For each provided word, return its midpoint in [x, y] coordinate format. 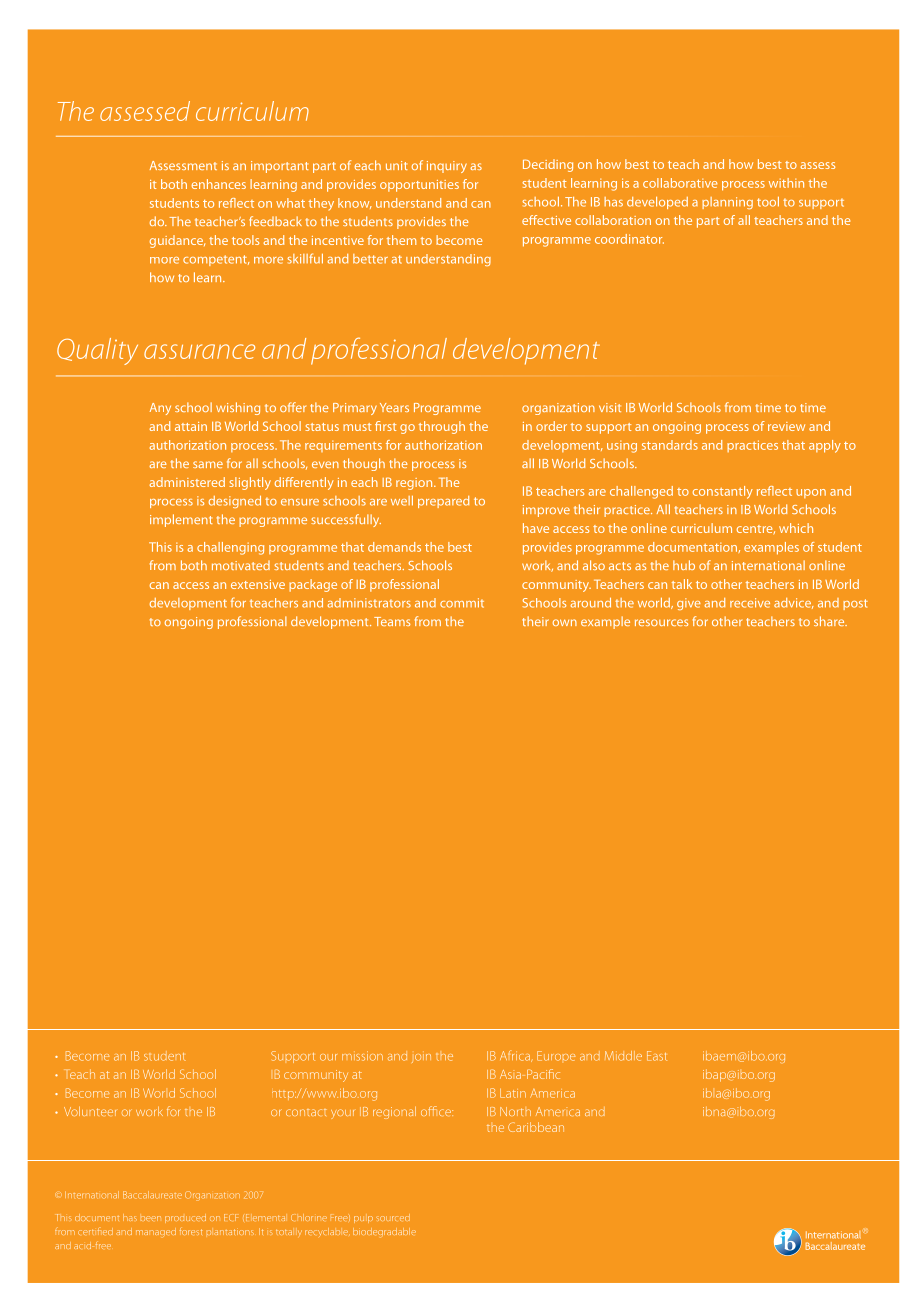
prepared [443, 502]
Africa [516, 1056]
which [796, 528]
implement [181, 520]
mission [362, 1056]
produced [185, 1218]
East [657, 1056]
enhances [219, 184]
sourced [393, 1217]
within [786, 183]
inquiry [447, 167]
